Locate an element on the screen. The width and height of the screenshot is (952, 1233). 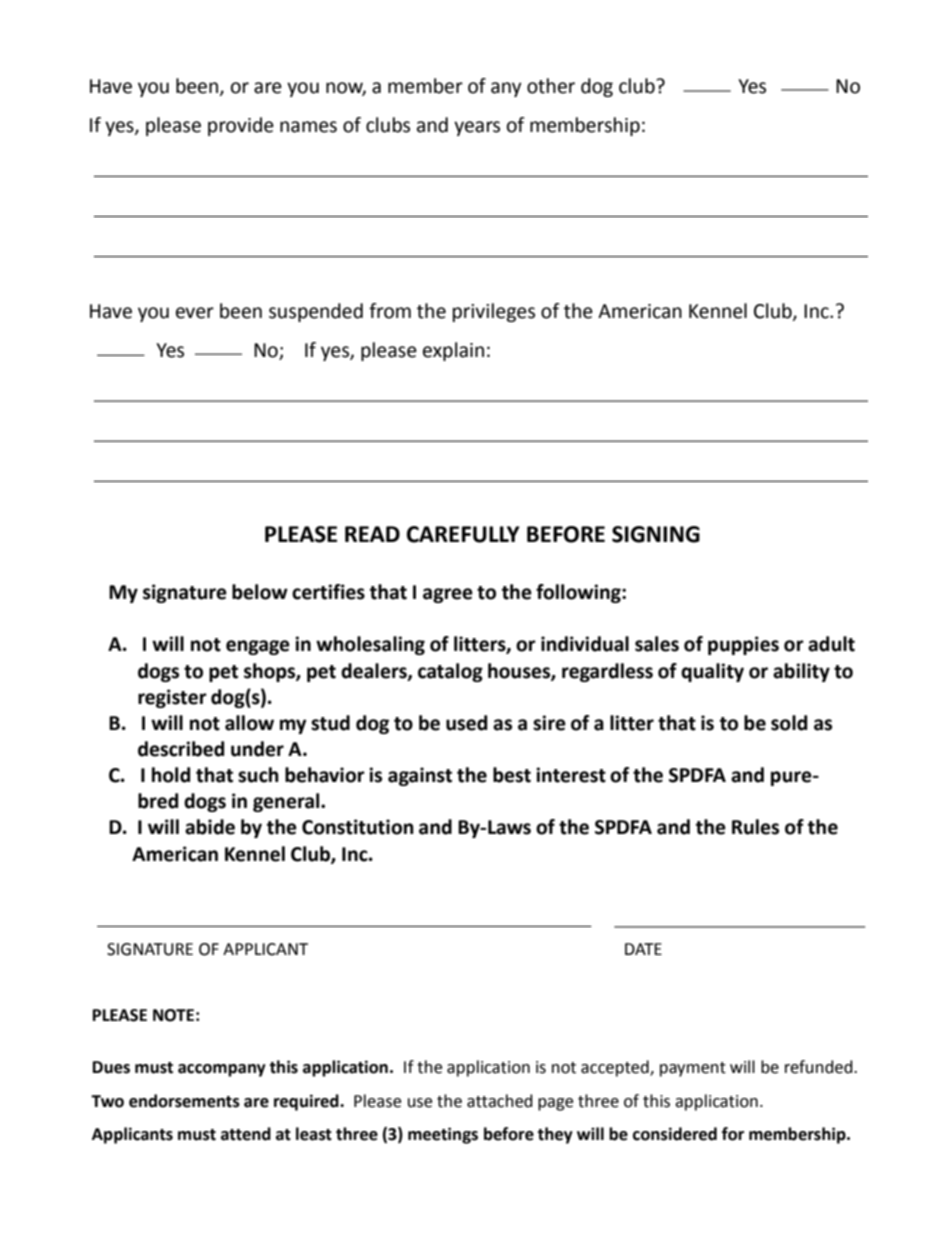
other is located at coordinates (551, 86).
